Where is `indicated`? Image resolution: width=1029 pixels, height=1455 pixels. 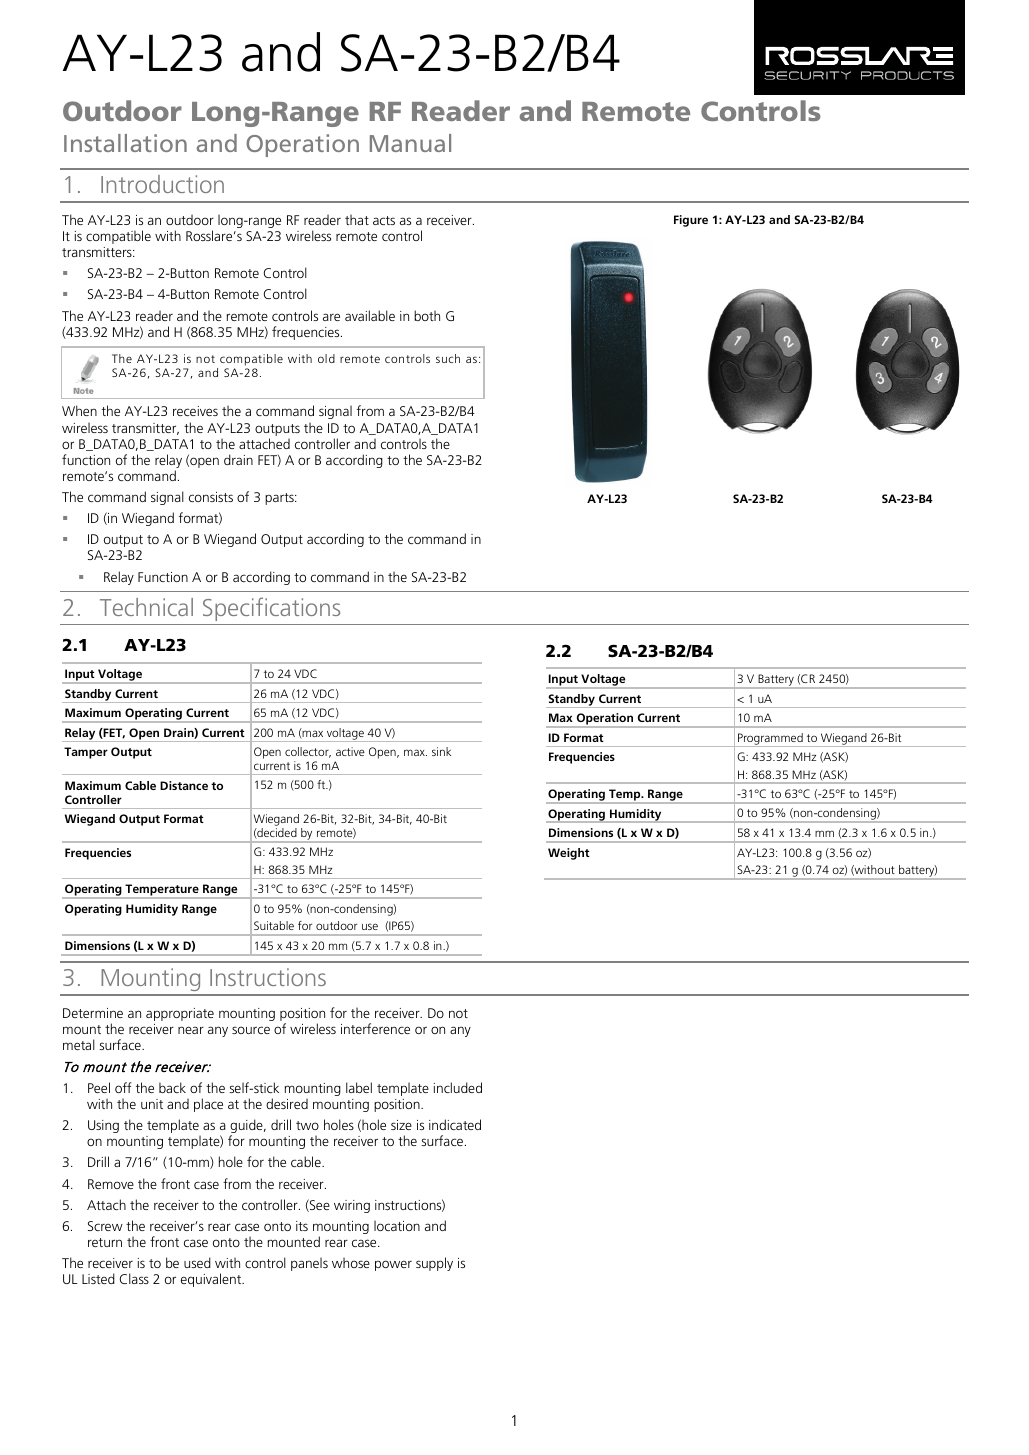
indicated is located at coordinates (455, 1124).
